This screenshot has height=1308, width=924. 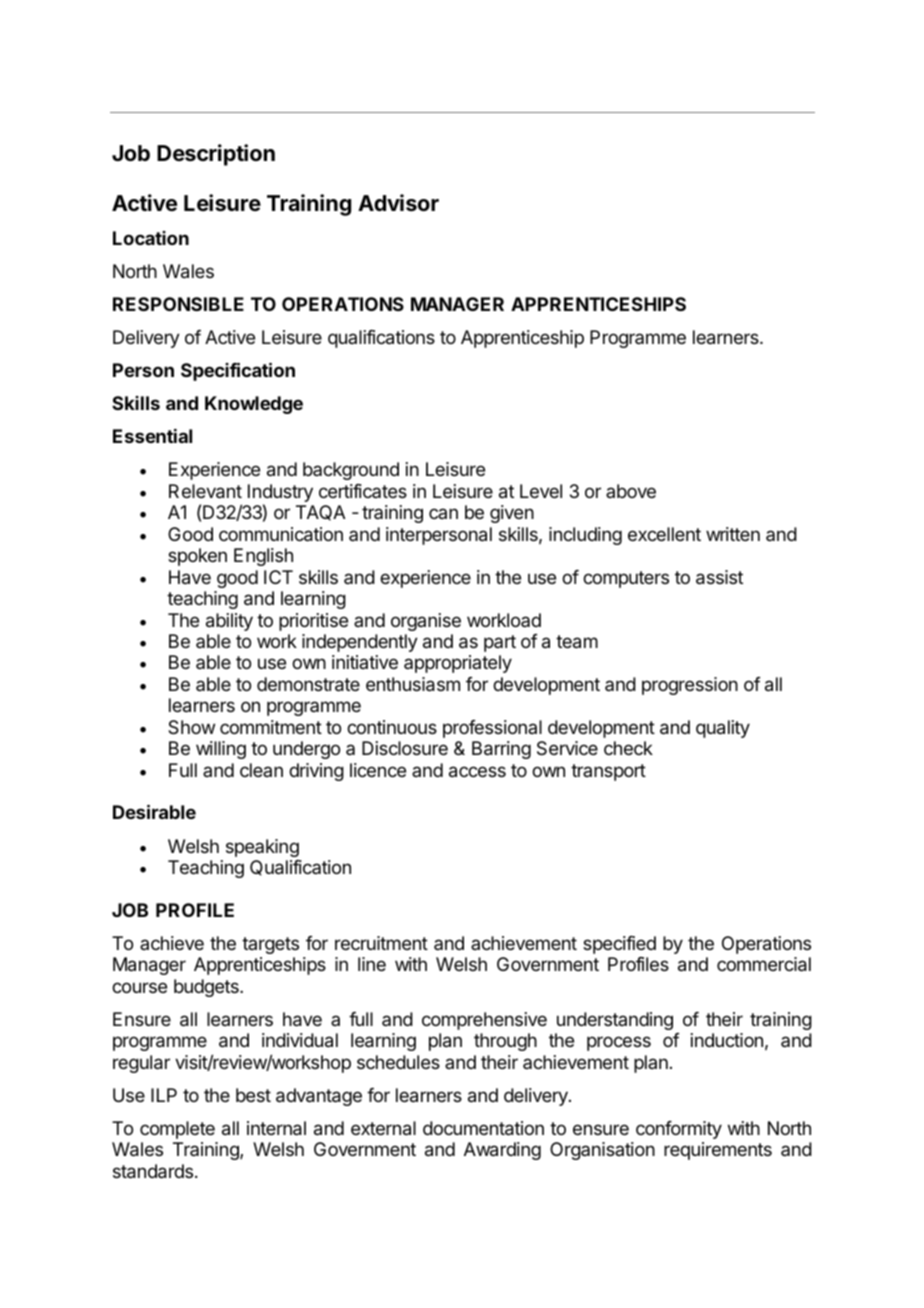 What do you see at coordinates (631, 491) in the screenshot?
I see `above` at bounding box center [631, 491].
